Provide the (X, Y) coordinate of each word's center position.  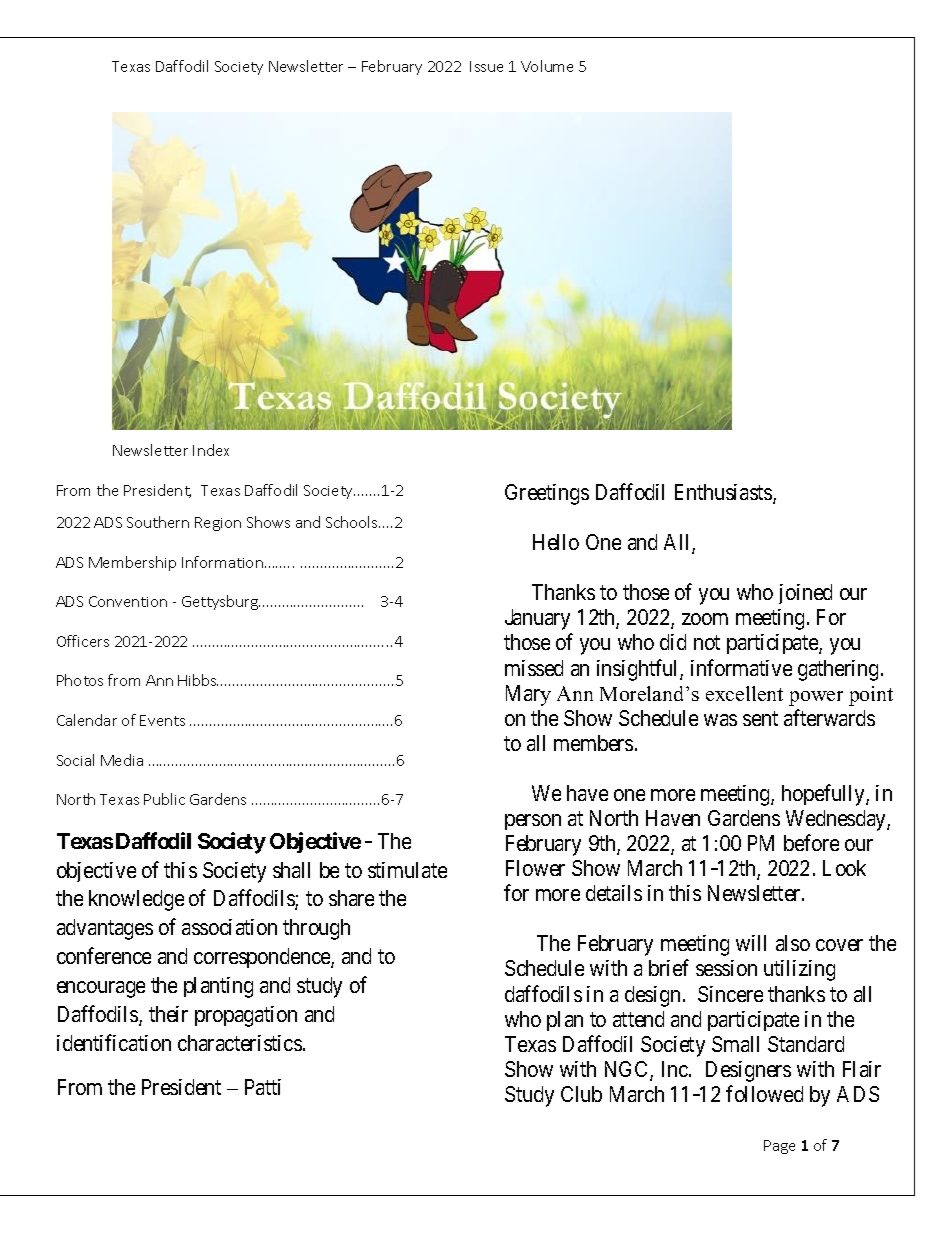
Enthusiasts (724, 493)
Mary (528, 695)
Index (211, 450)
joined (805, 594)
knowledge (136, 900)
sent (760, 718)
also (793, 943)
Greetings (547, 494)
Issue (486, 66)
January (537, 619)
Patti (263, 1087)
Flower (535, 868)
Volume (547, 66)
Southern (158, 522)
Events (162, 720)
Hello (556, 542)
